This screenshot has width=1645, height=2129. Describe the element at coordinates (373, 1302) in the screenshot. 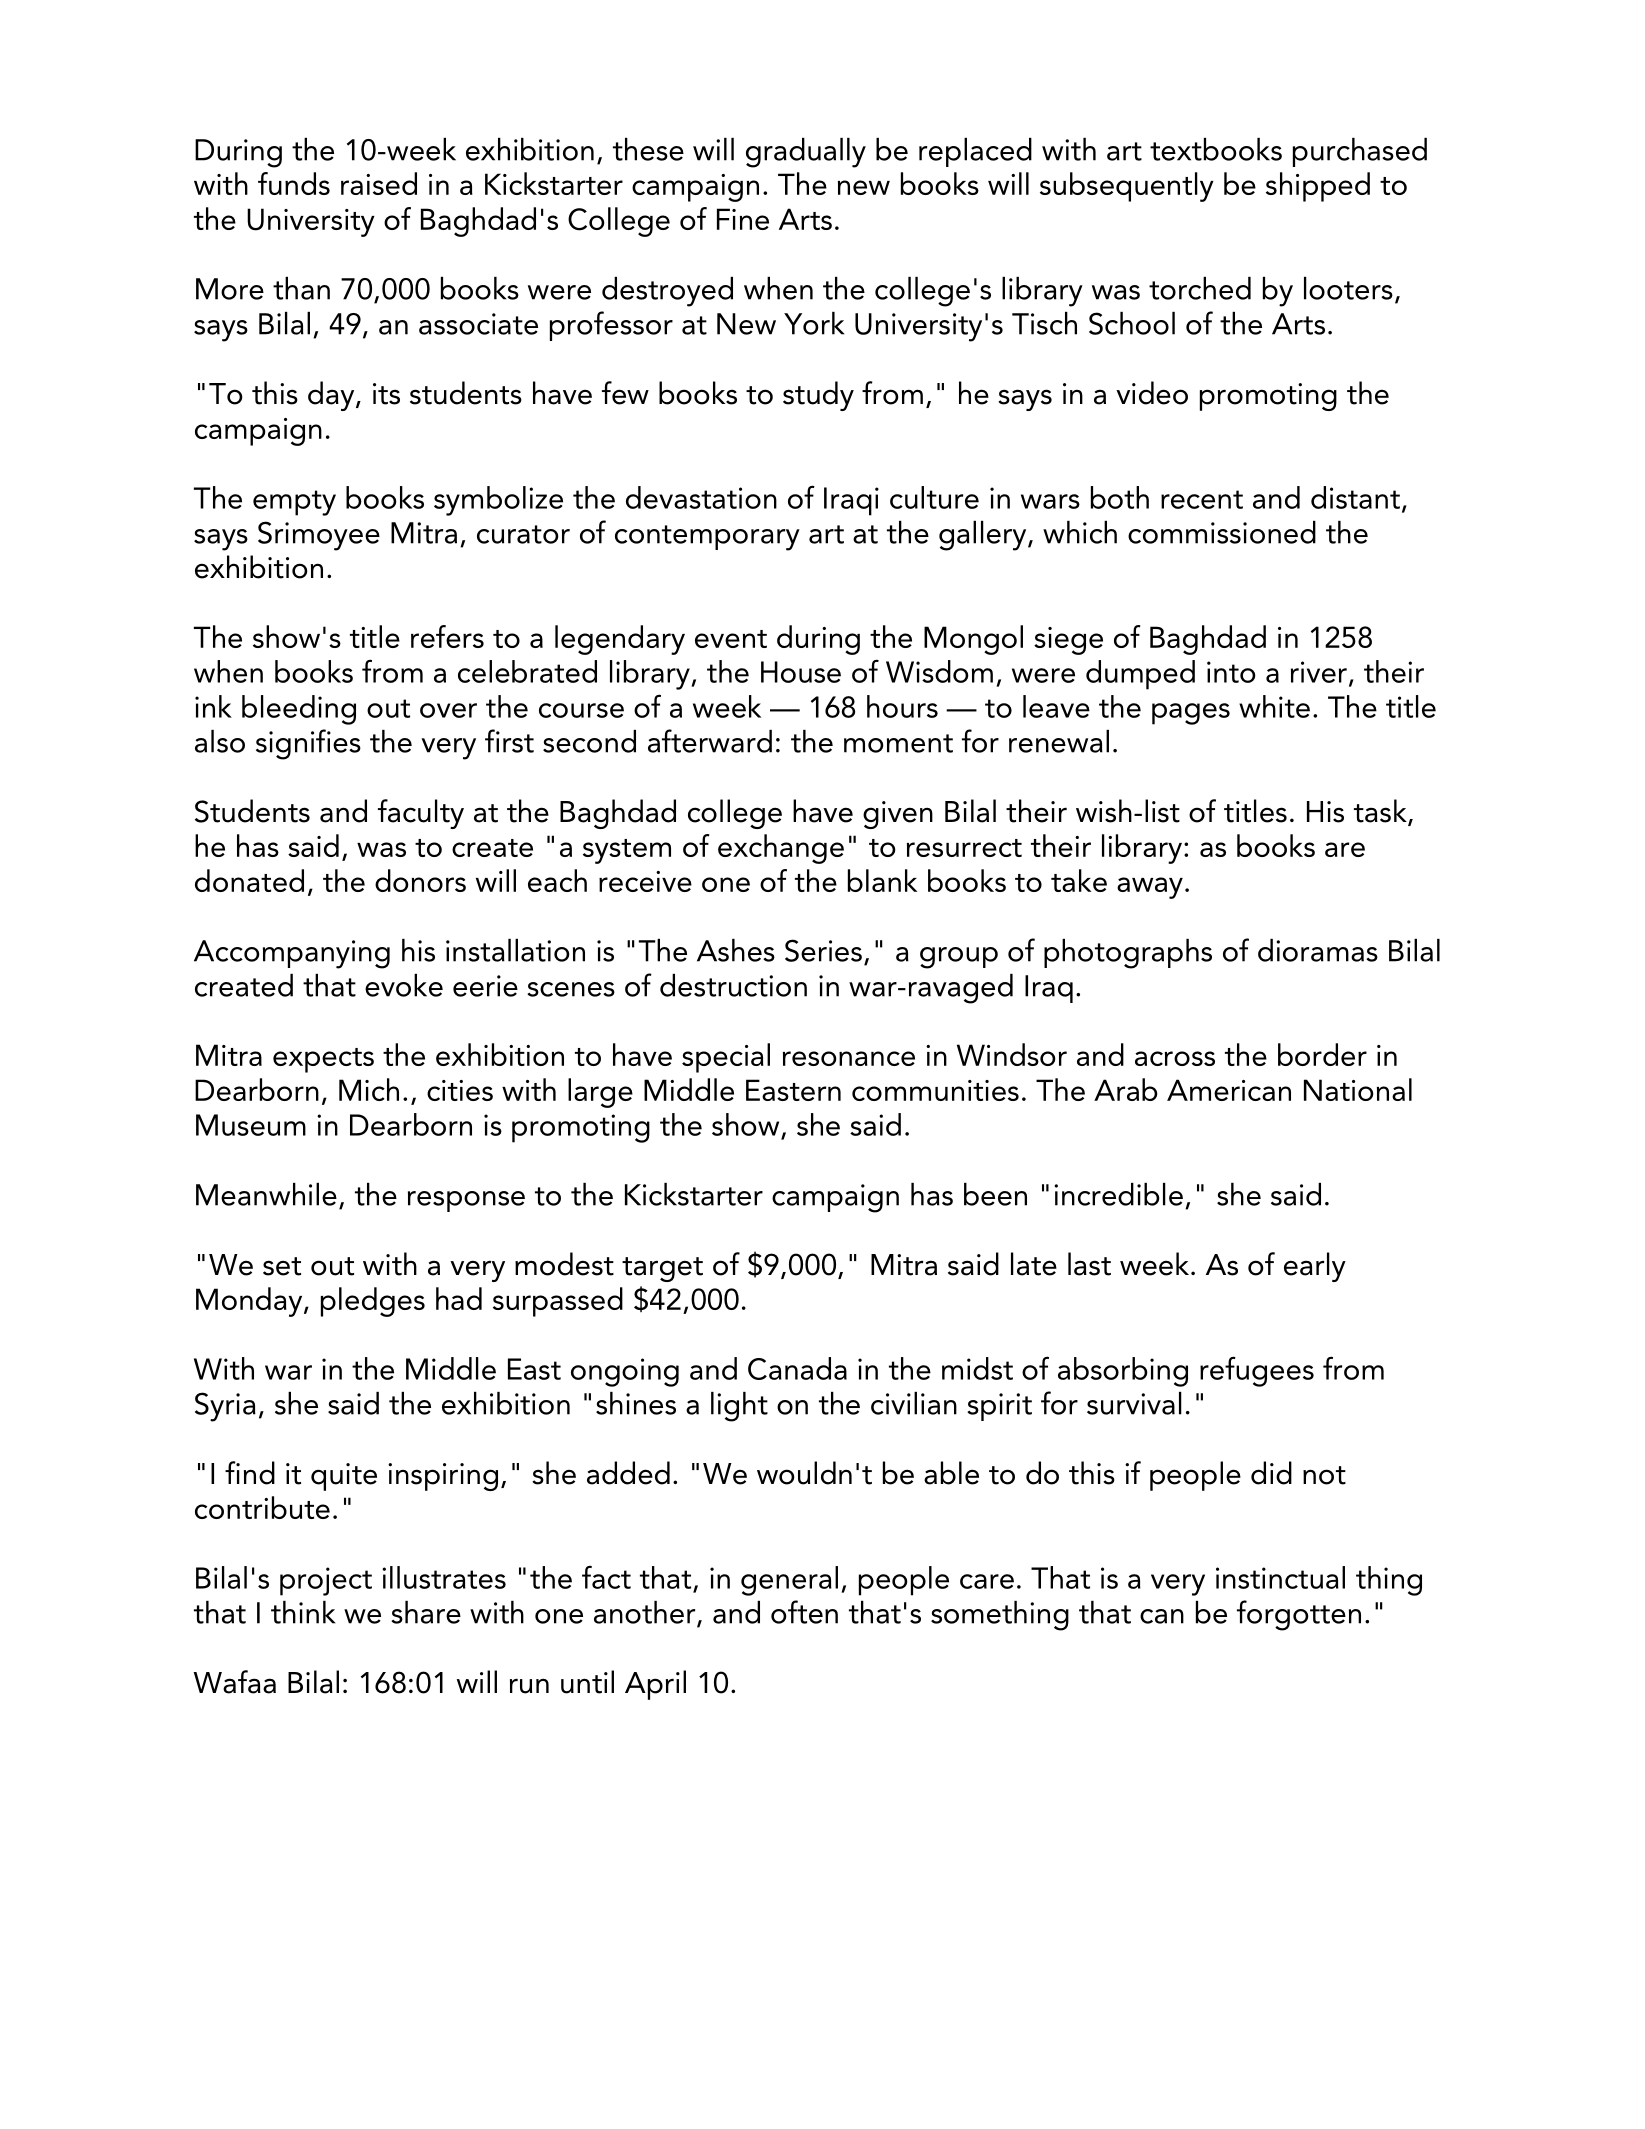

I see `pledges` at that location.
